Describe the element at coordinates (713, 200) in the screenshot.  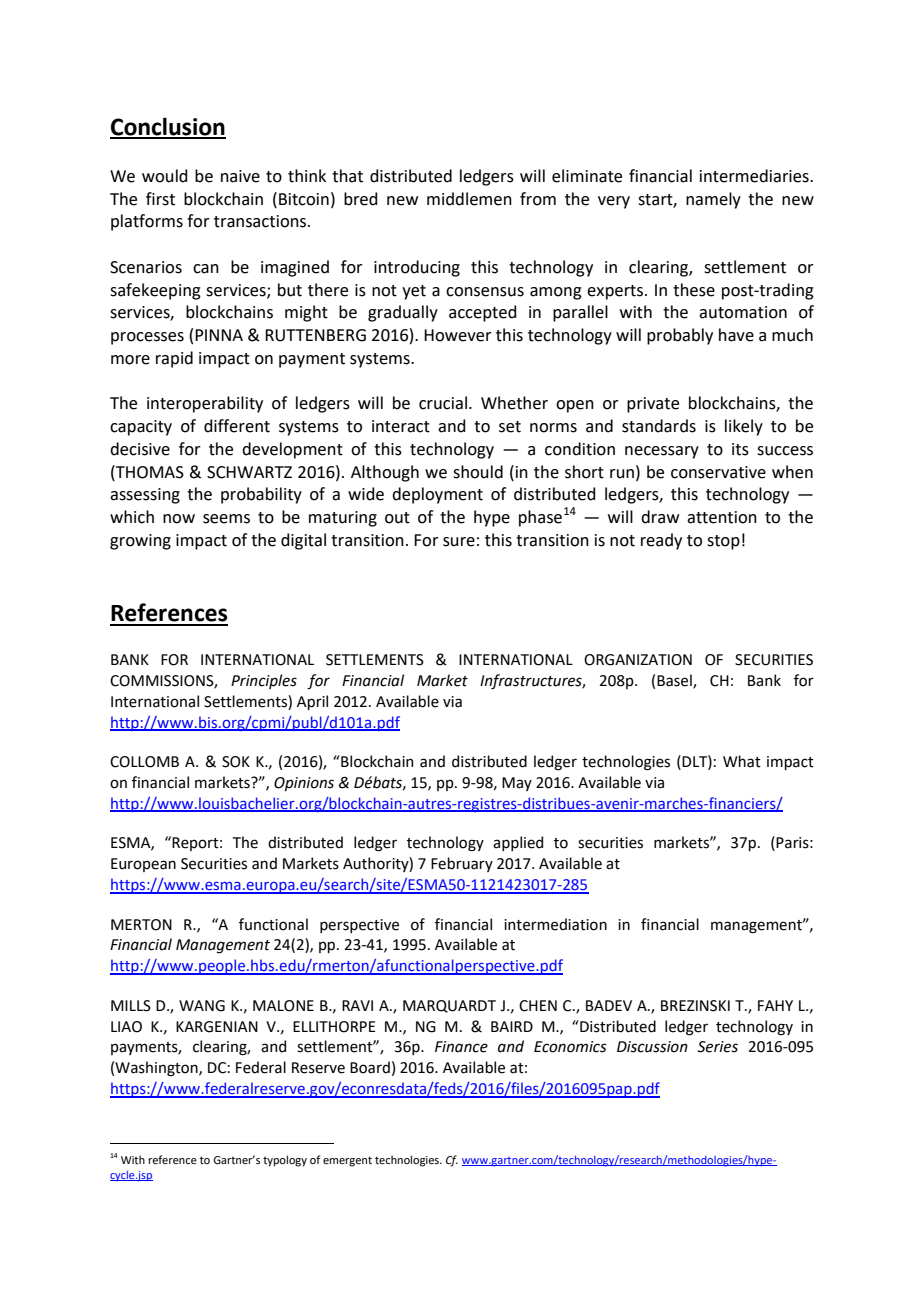
I see `namely` at that location.
